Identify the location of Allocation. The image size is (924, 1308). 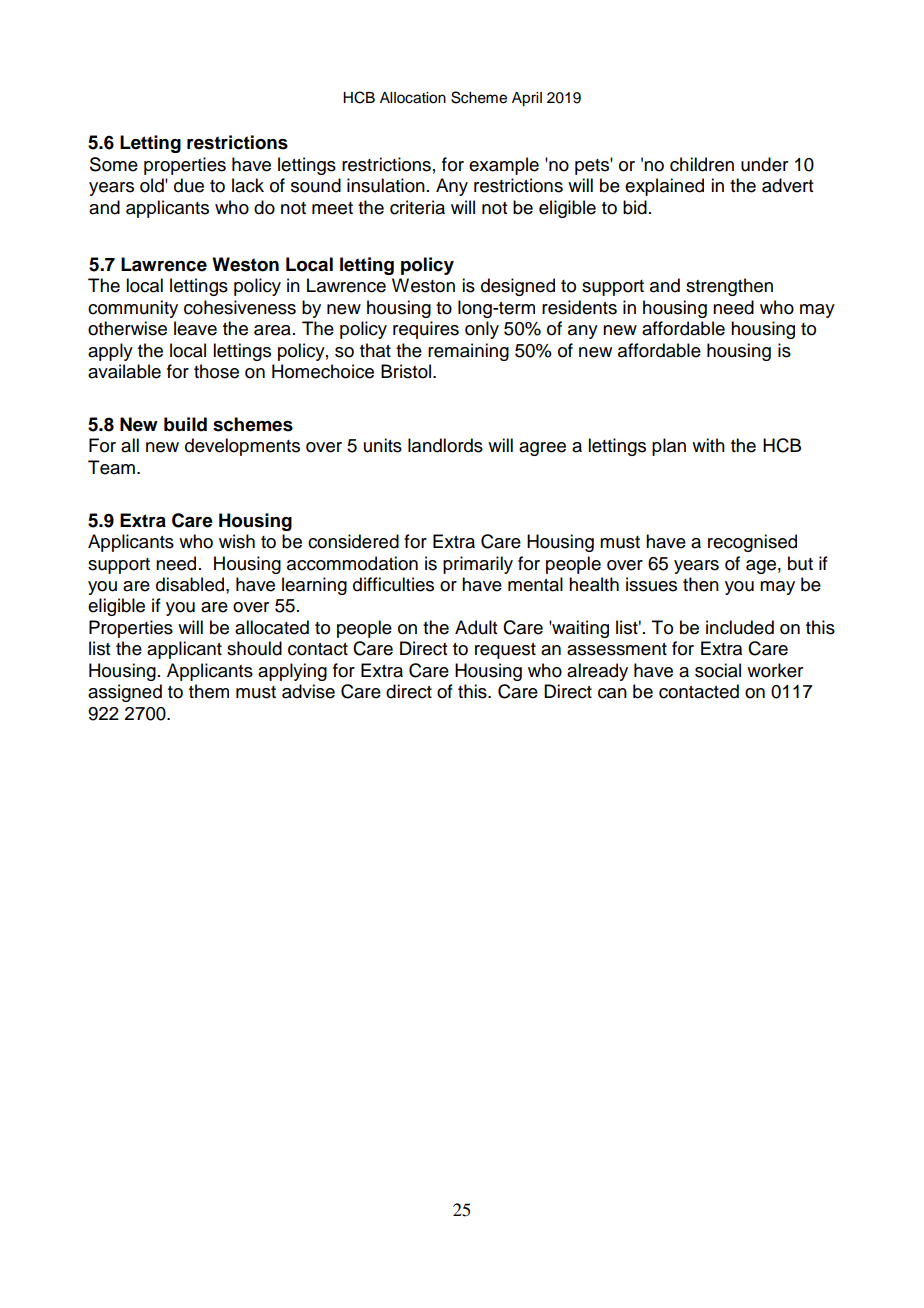
(413, 98).
